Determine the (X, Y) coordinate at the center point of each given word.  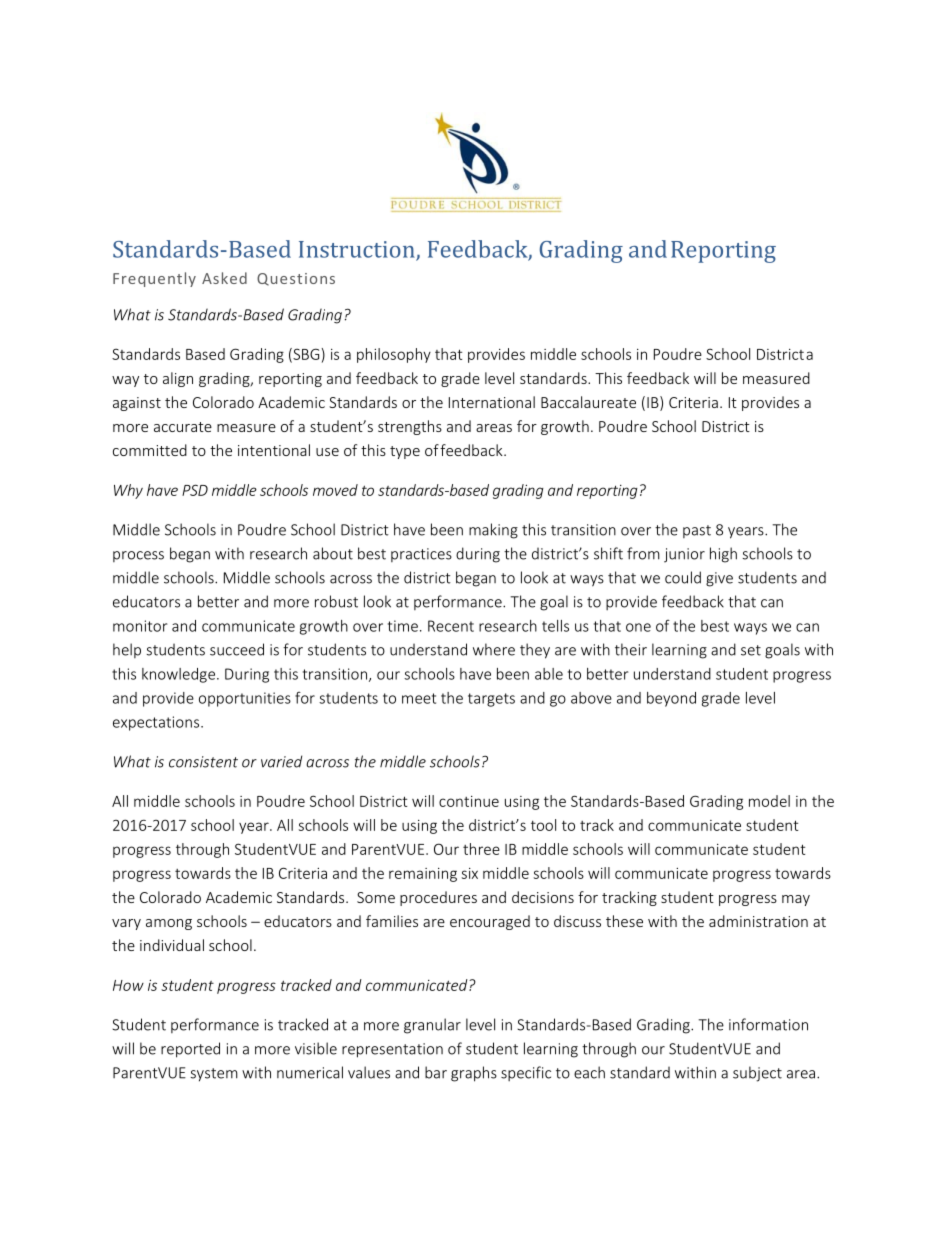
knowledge (178, 675)
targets (491, 700)
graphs (474, 1074)
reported (190, 1050)
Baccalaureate (588, 402)
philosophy (394, 355)
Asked (224, 278)
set (751, 650)
